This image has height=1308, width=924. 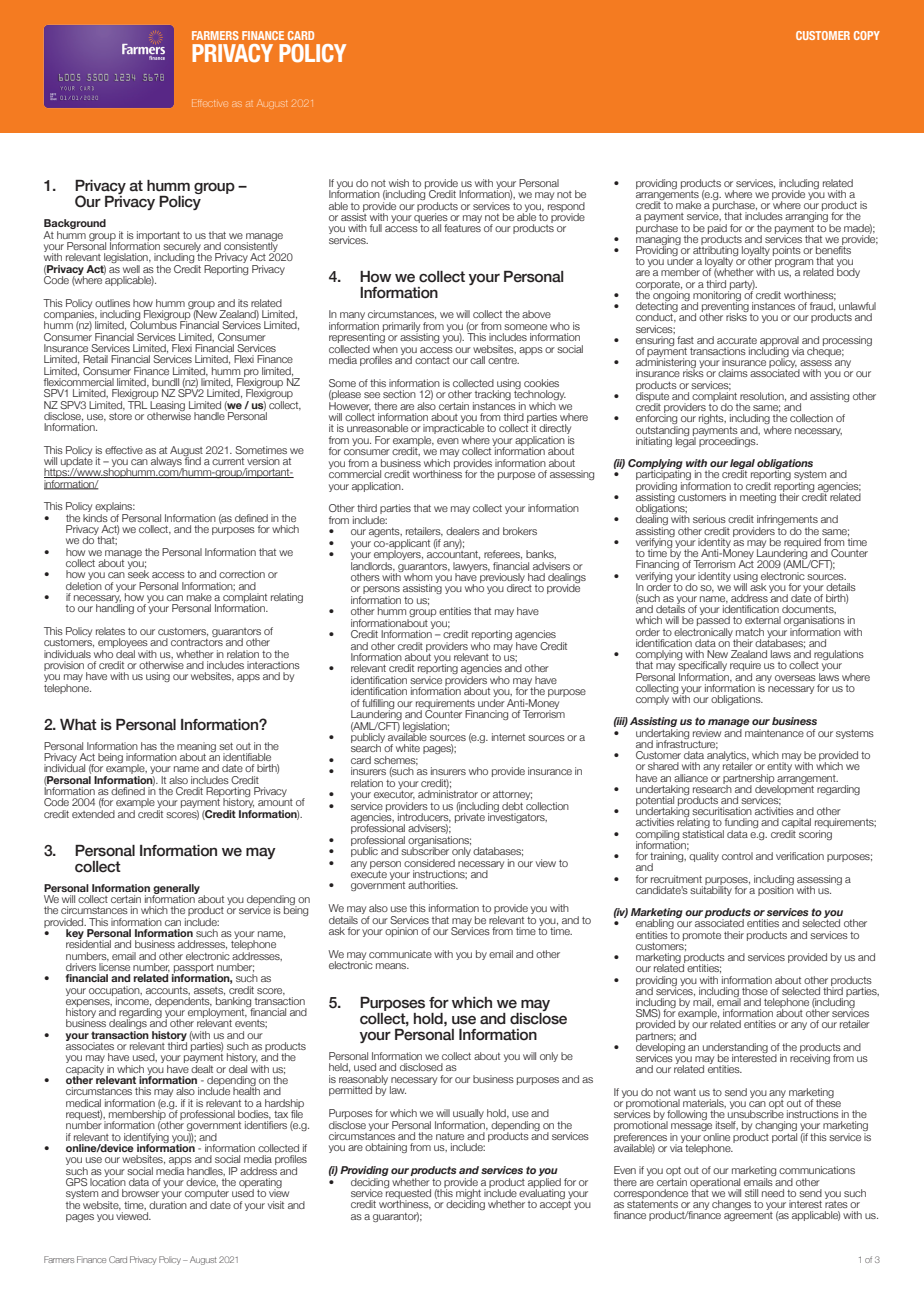 What do you see at coordinates (417, 576) in the image?
I see `whom` at bounding box center [417, 576].
